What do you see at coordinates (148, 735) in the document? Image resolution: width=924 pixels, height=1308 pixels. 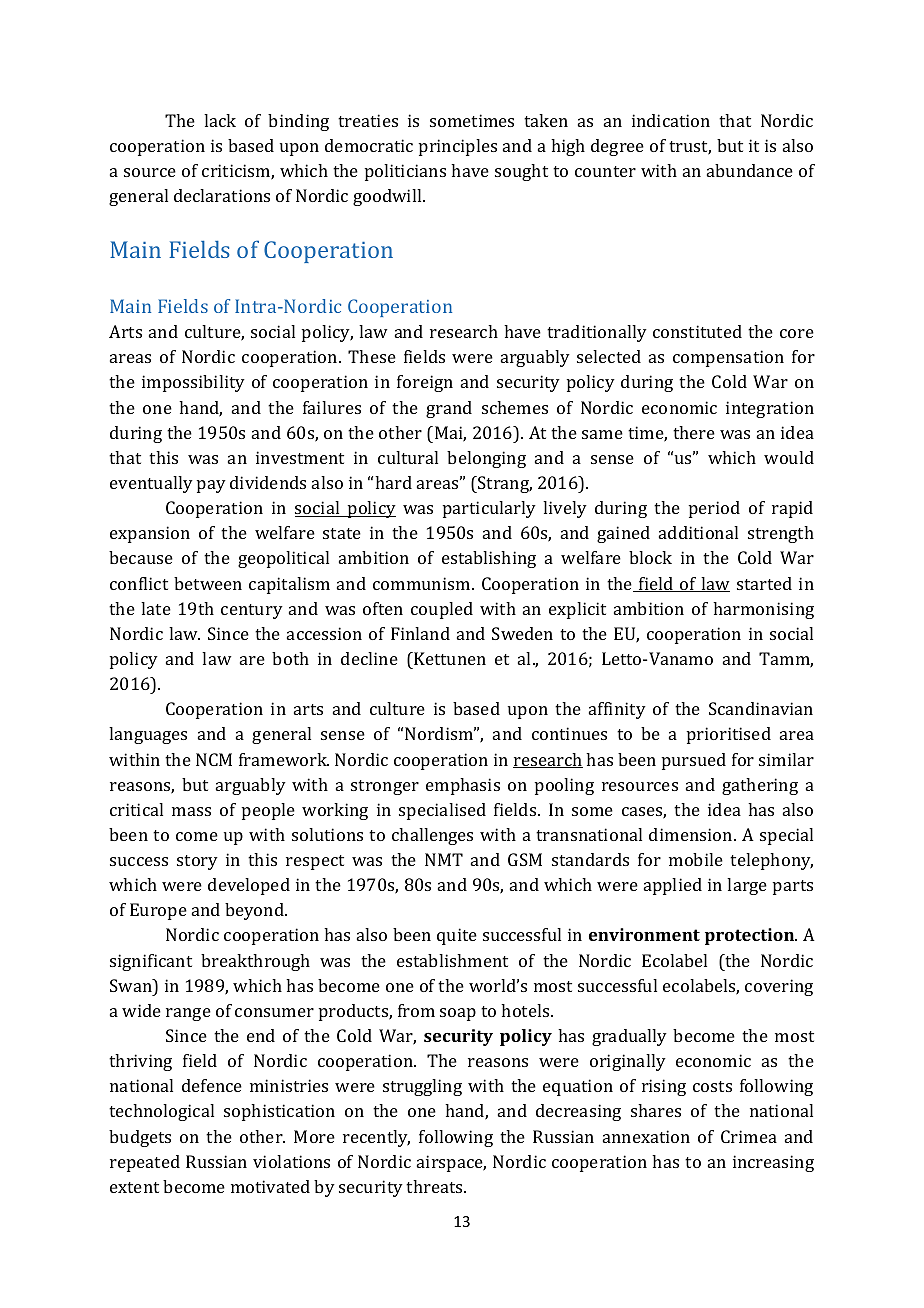 I see `languages` at bounding box center [148, 735].
